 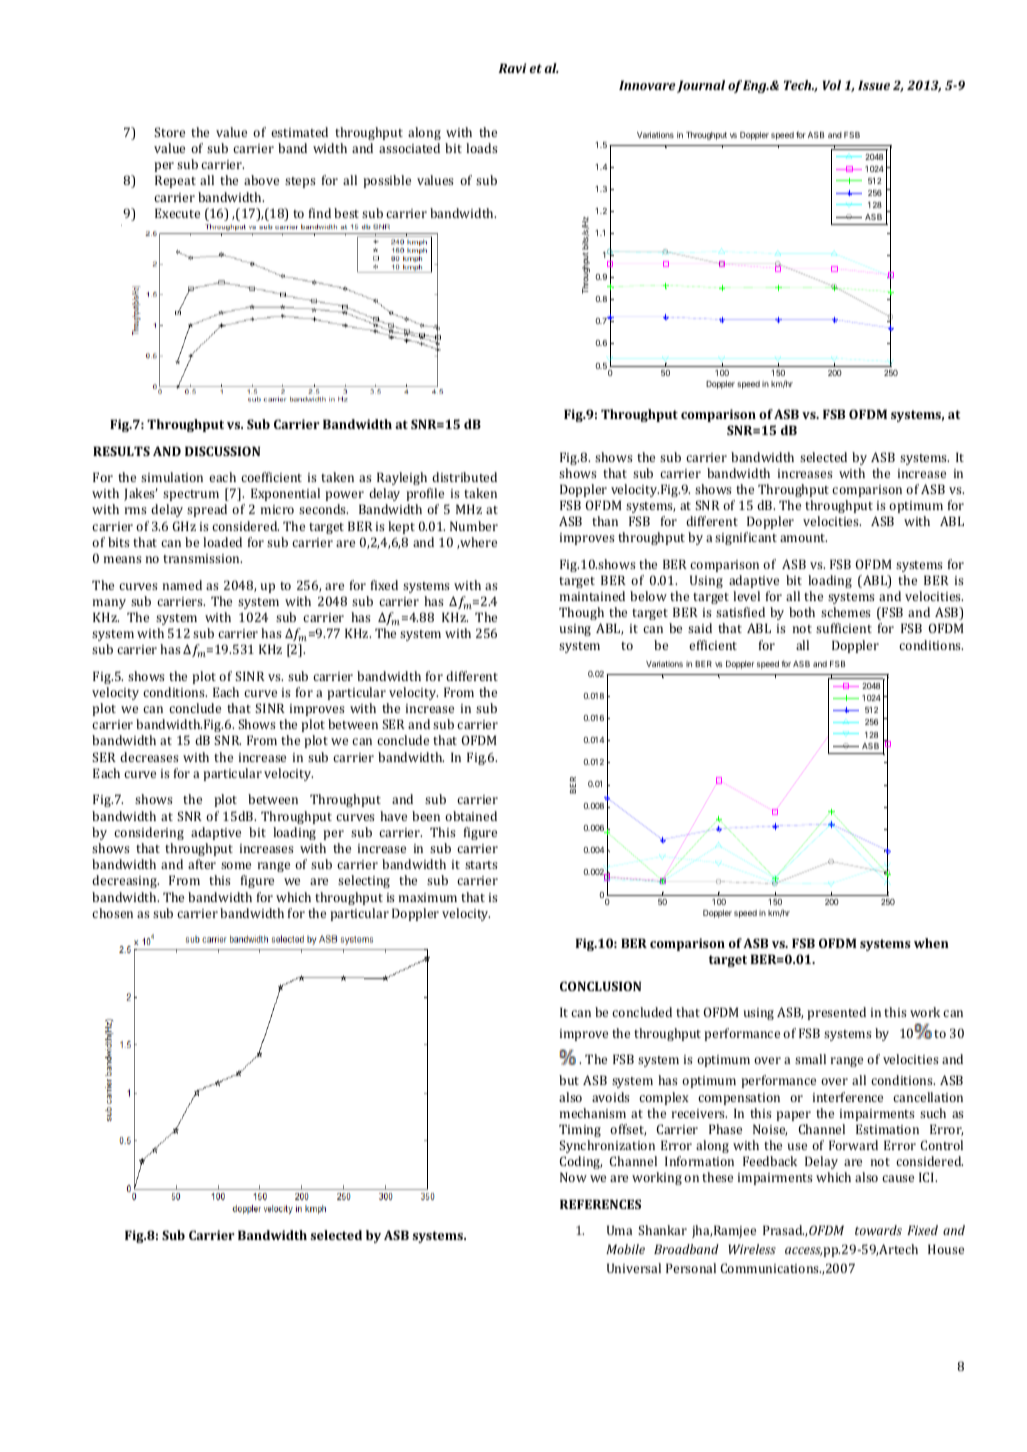 I want to click on chosen, so click(x=112, y=913).
